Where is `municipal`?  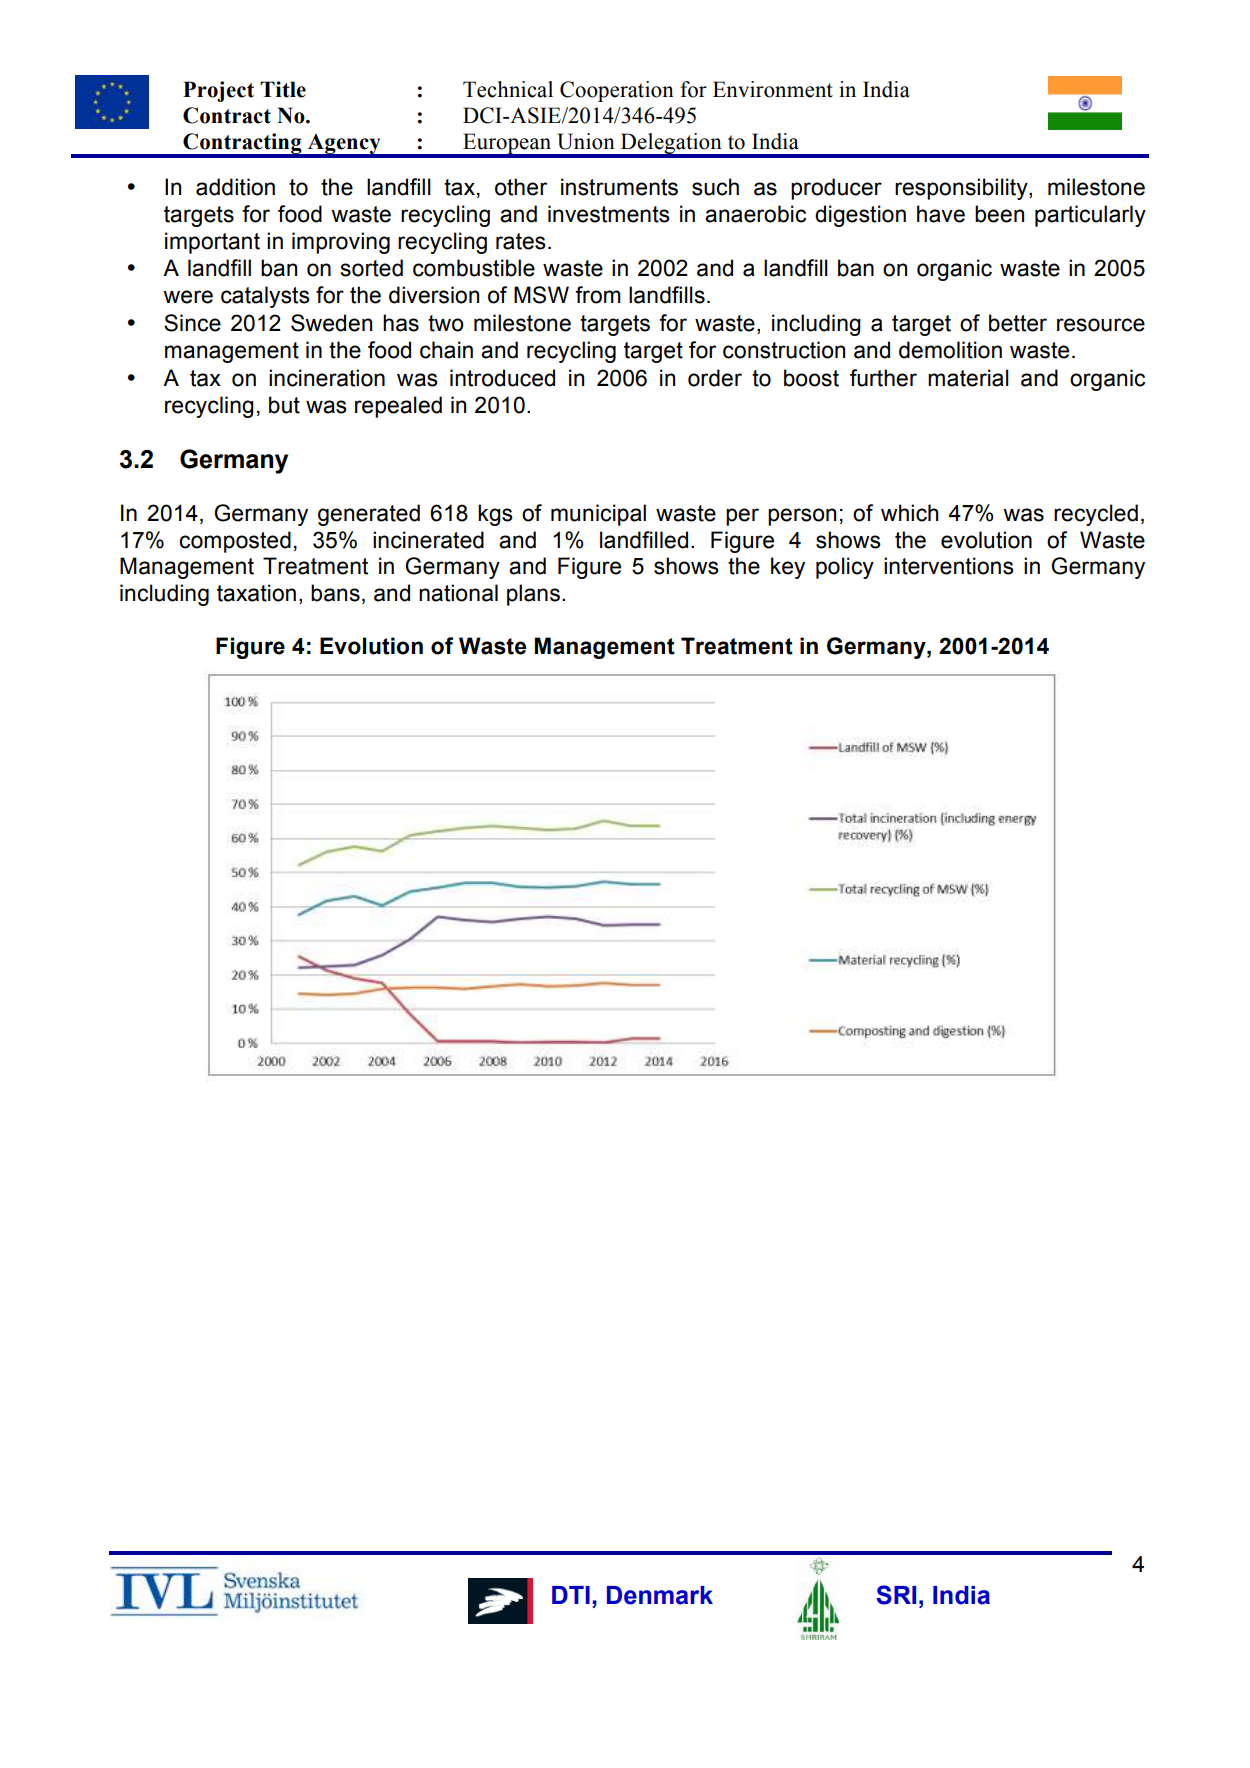
municipal is located at coordinates (598, 515).
